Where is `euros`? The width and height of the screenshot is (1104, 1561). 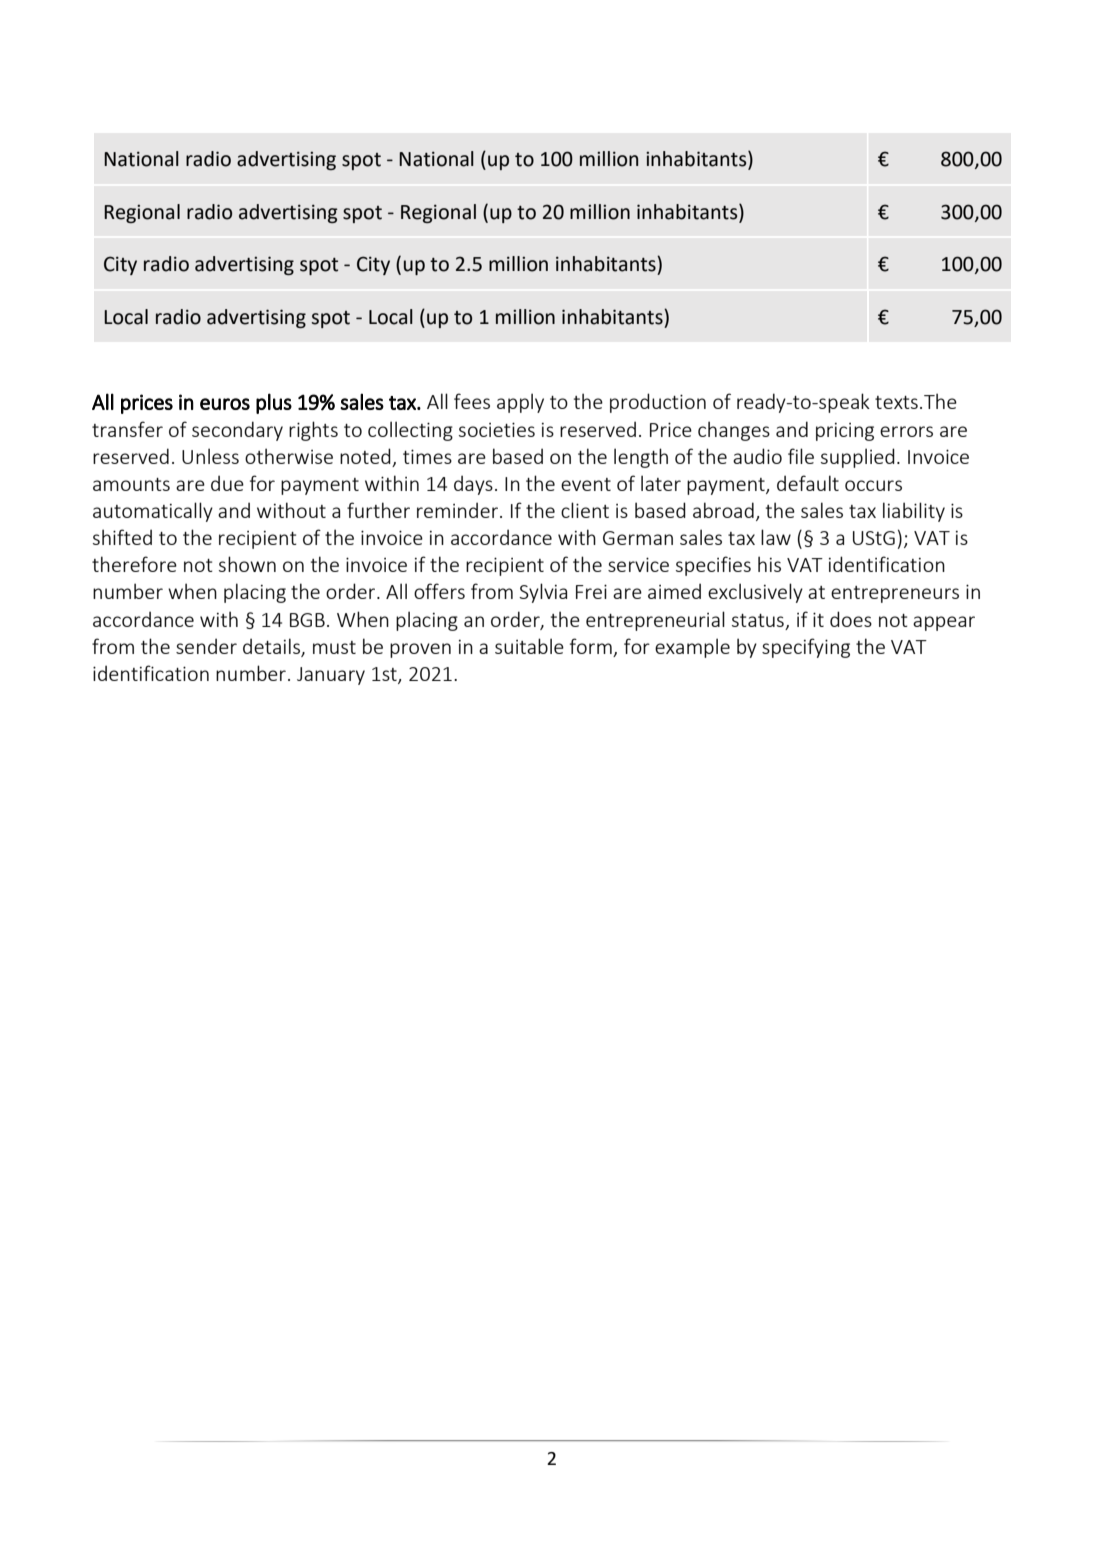
euros is located at coordinates (225, 404).
